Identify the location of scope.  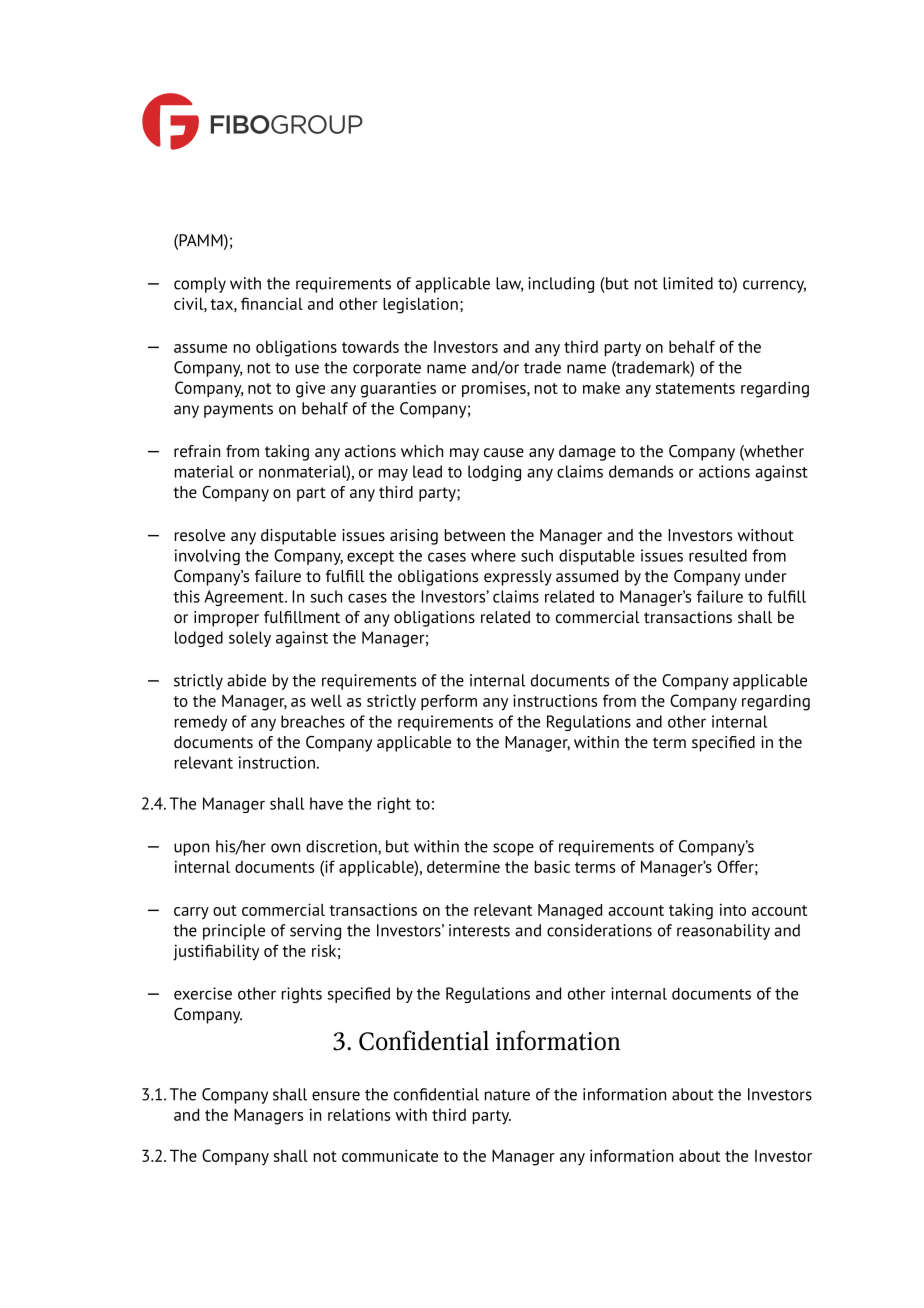
(513, 849).
